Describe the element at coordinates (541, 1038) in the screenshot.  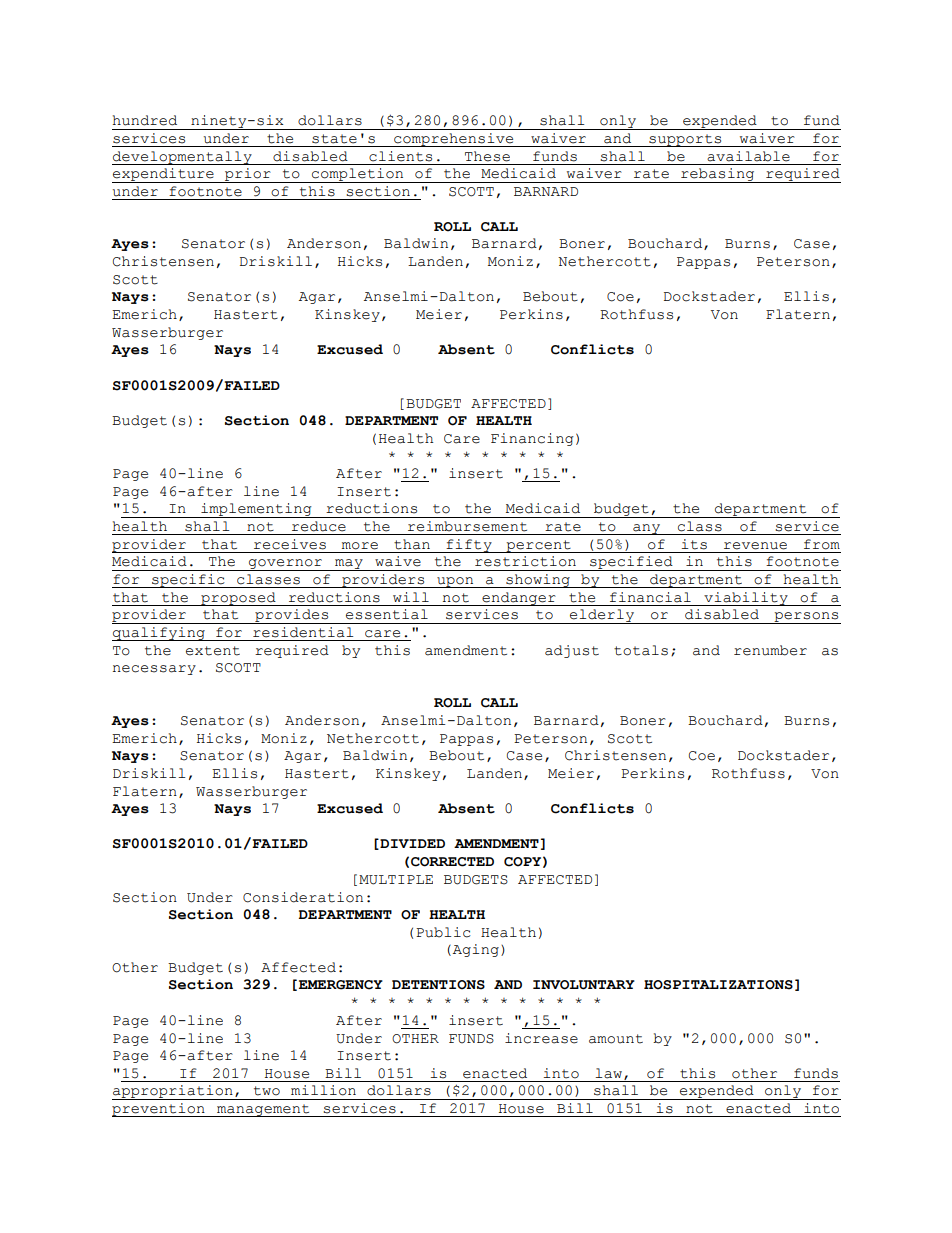
I see `increase` at that location.
